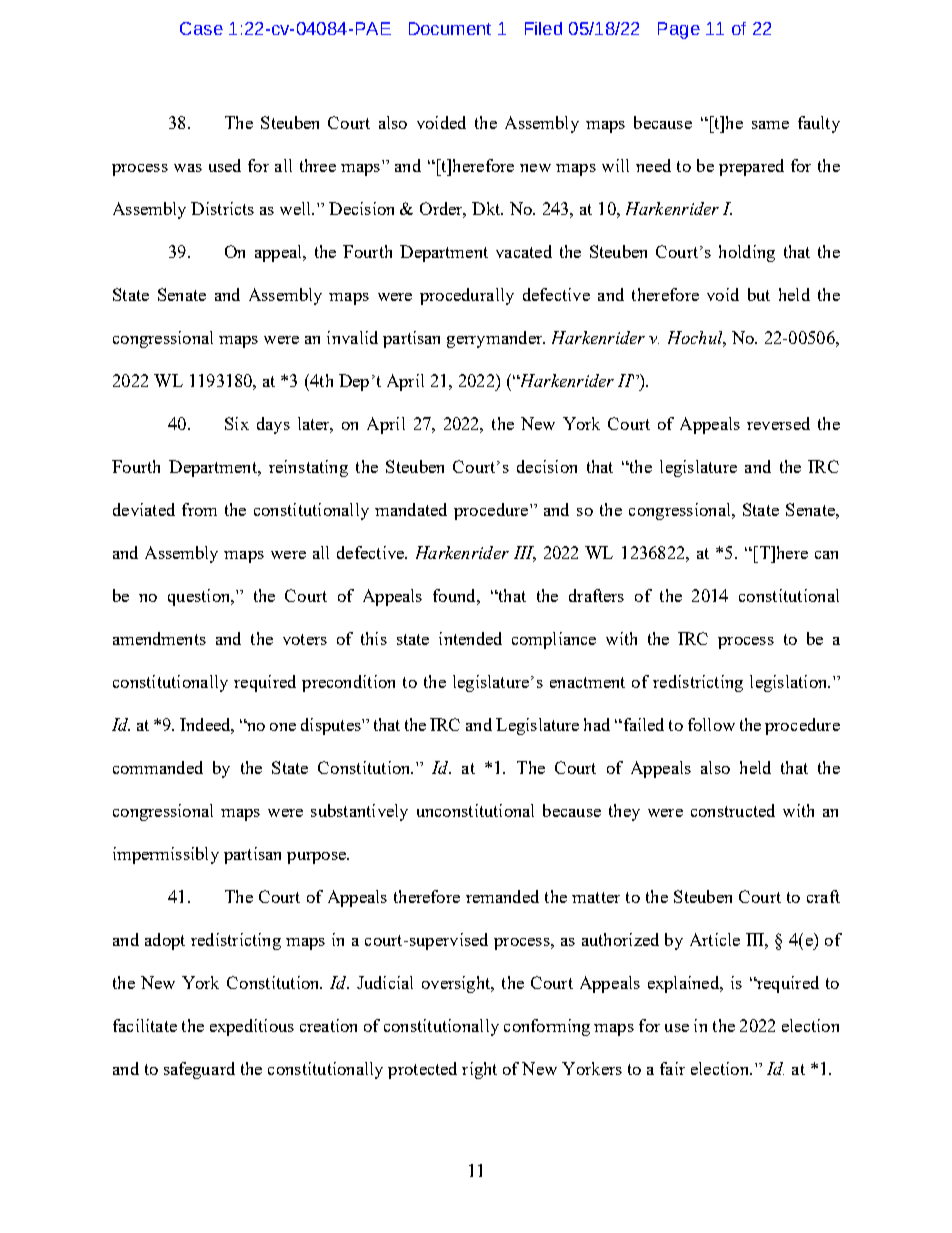  What do you see at coordinates (199, 509) in the screenshot?
I see `from` at bounding box center [199, 509].
